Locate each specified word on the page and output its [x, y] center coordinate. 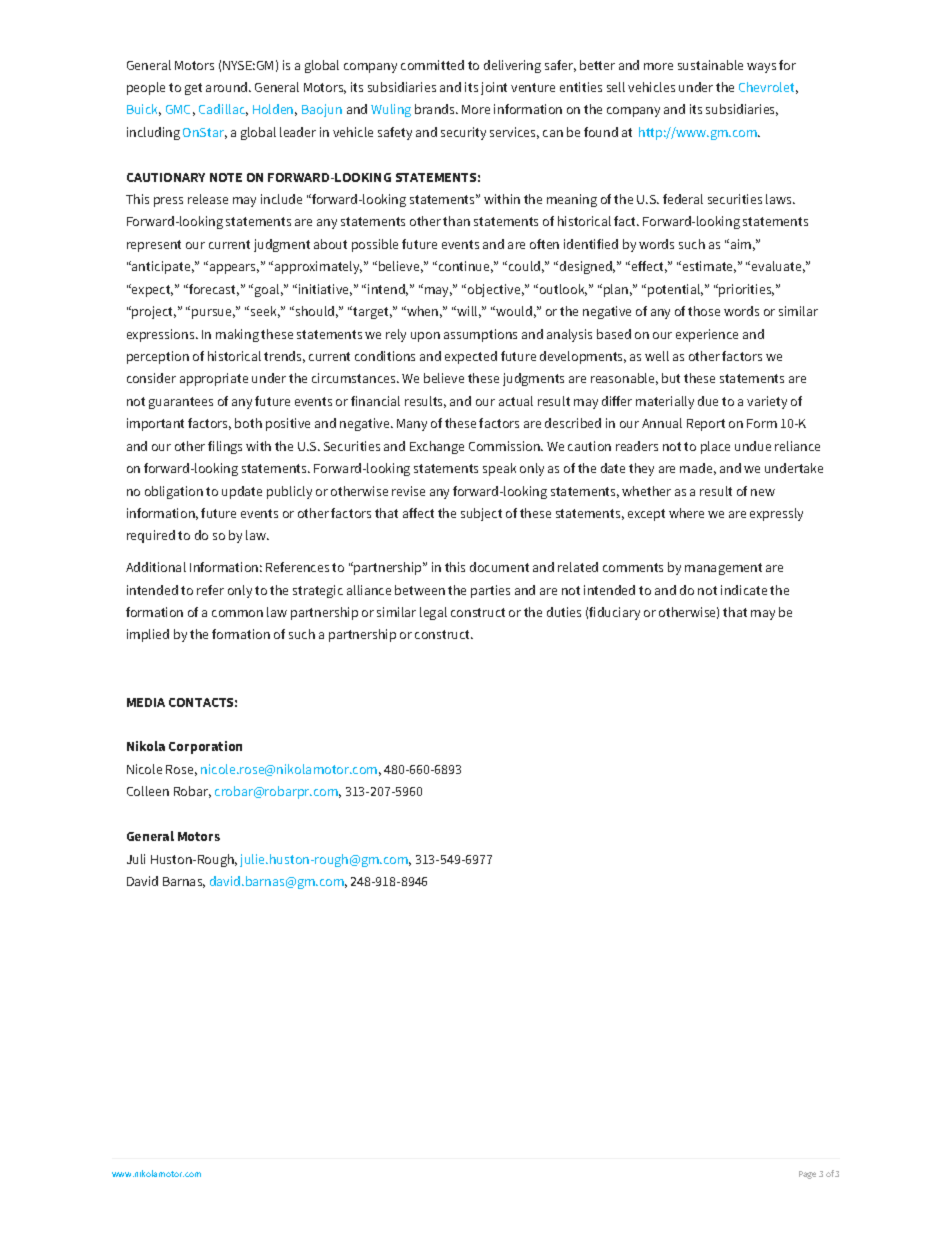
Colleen [148, 791]
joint [494, 88]
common [237, 613]
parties [490, 591]
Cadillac [223, 110]
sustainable [710, 65]
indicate [744, 590]
